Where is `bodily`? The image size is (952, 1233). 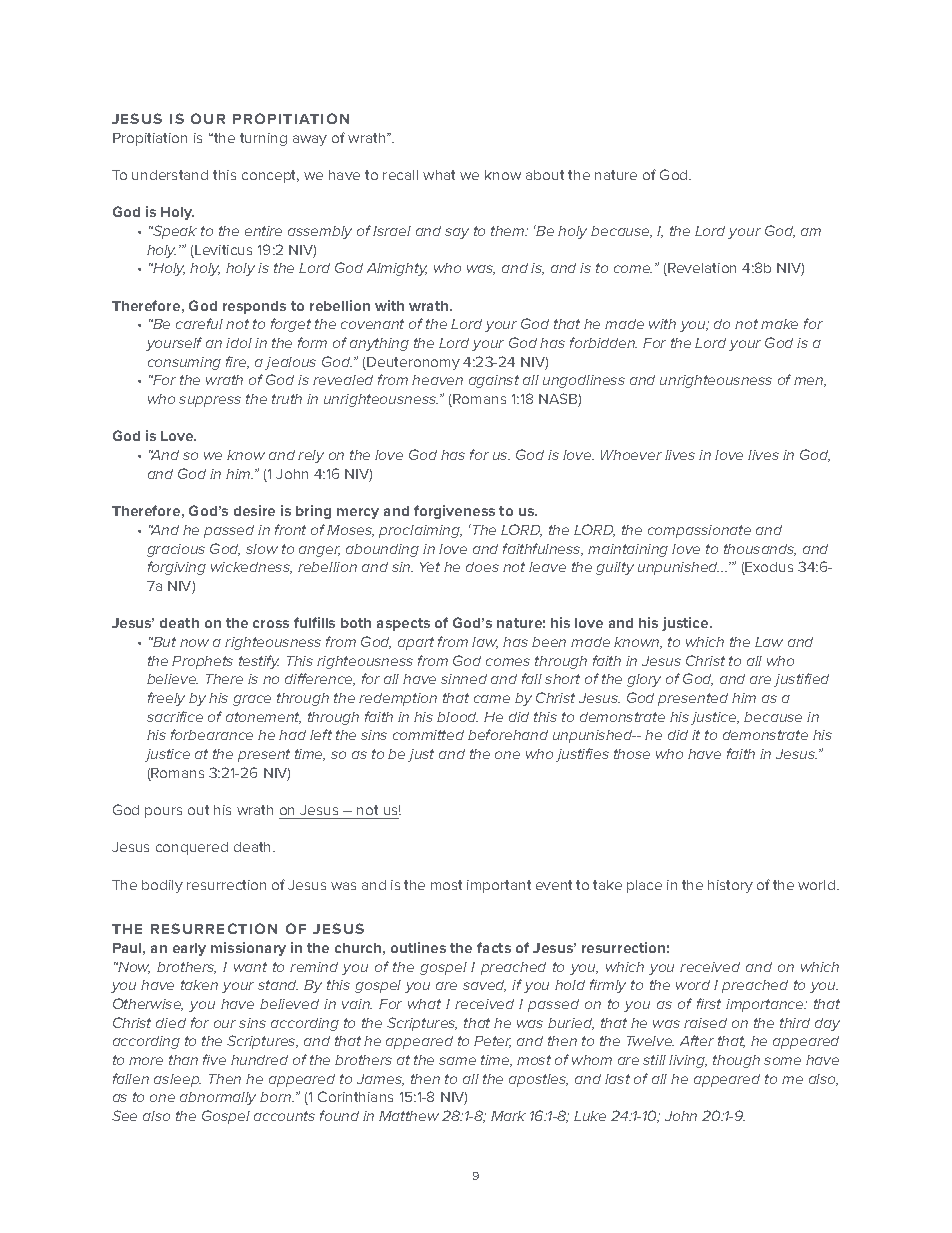
bodily is located at coordinates (162, 886).
